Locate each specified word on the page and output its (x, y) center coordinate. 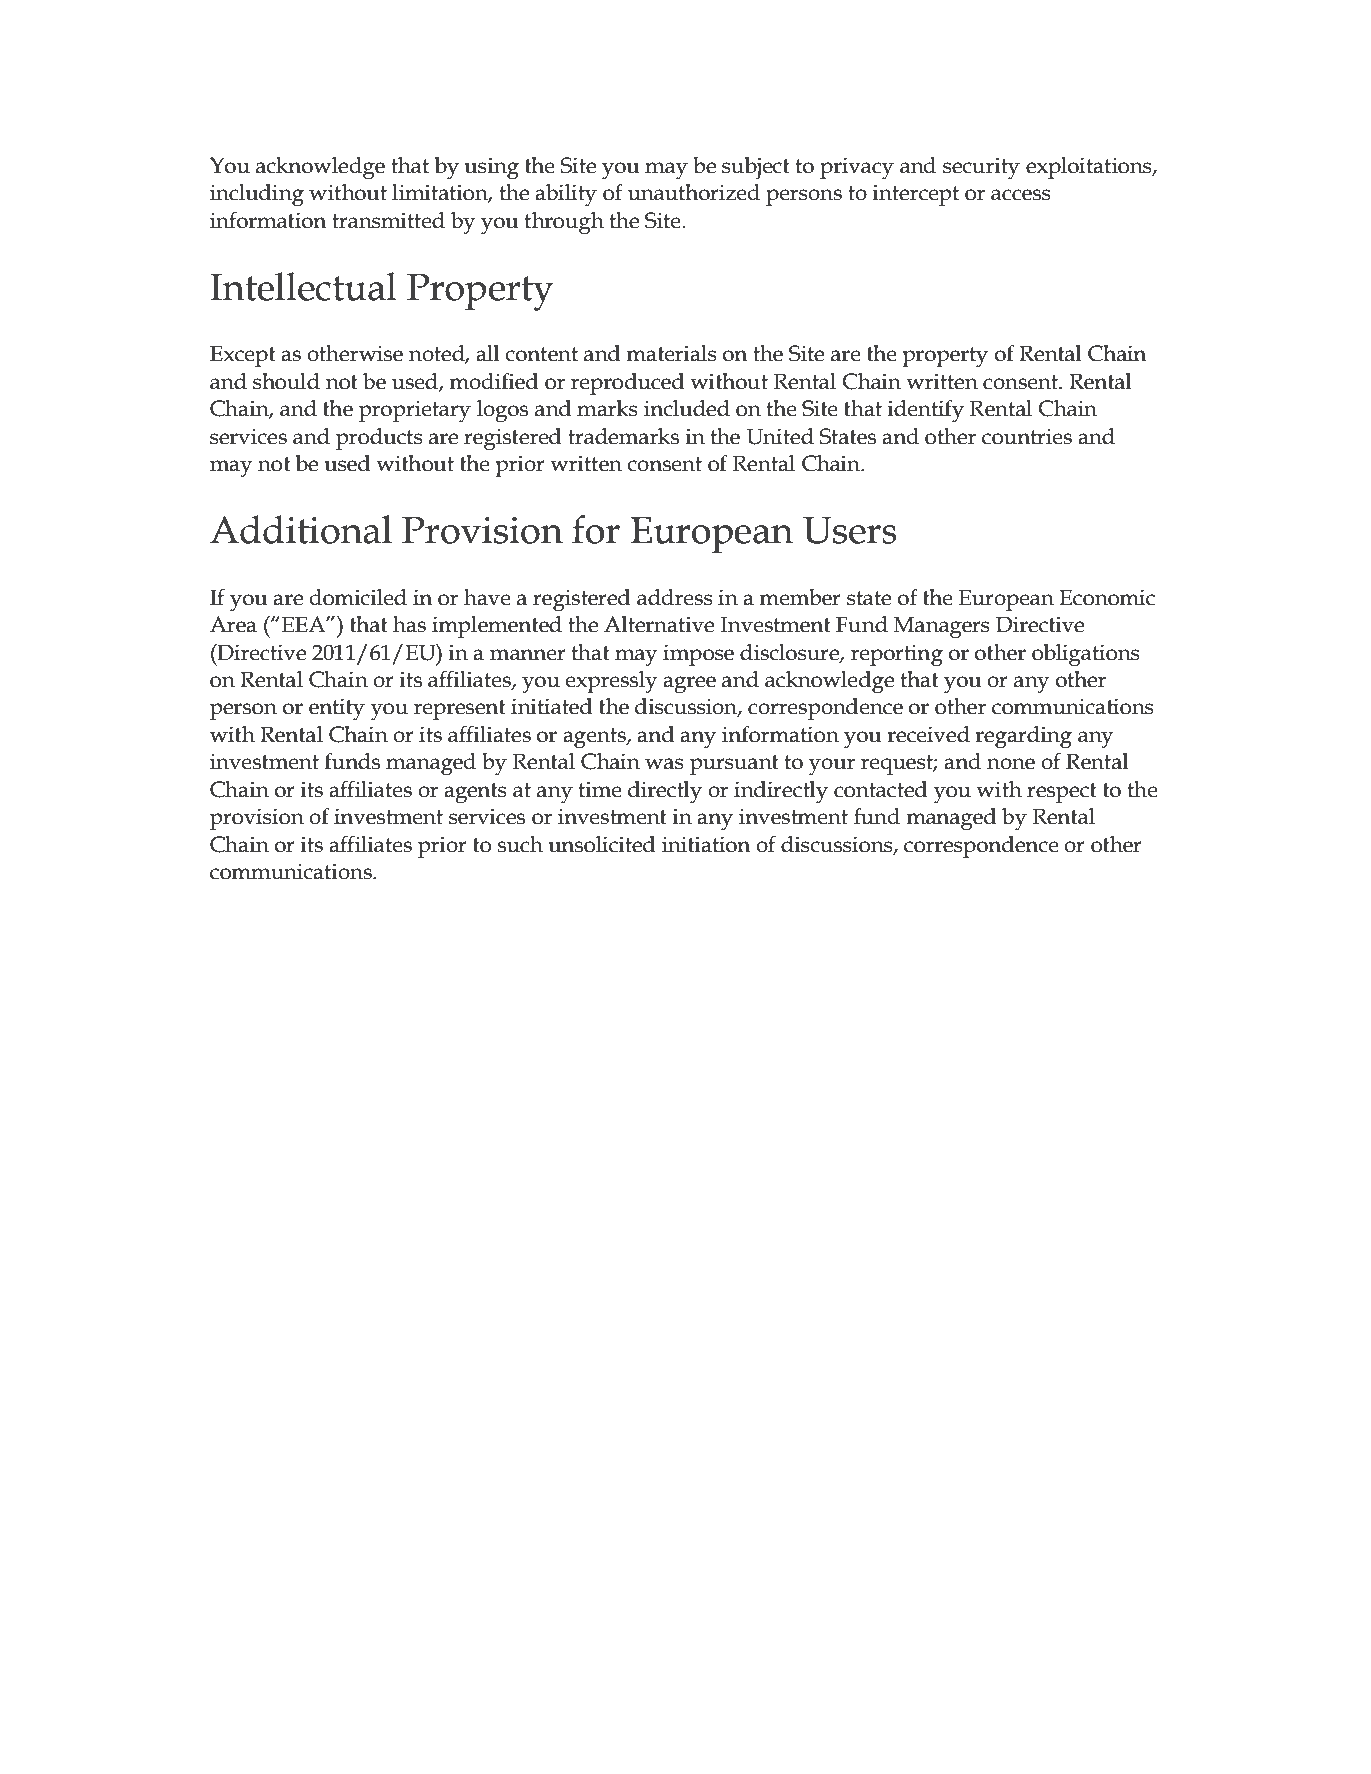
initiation (706, 845)
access (1021, 195)
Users (850, 530)
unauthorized (694, 192)
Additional (301, 529)
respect (1062, 793)
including (257, 195)
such (520, 844)
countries (1027, 437)
